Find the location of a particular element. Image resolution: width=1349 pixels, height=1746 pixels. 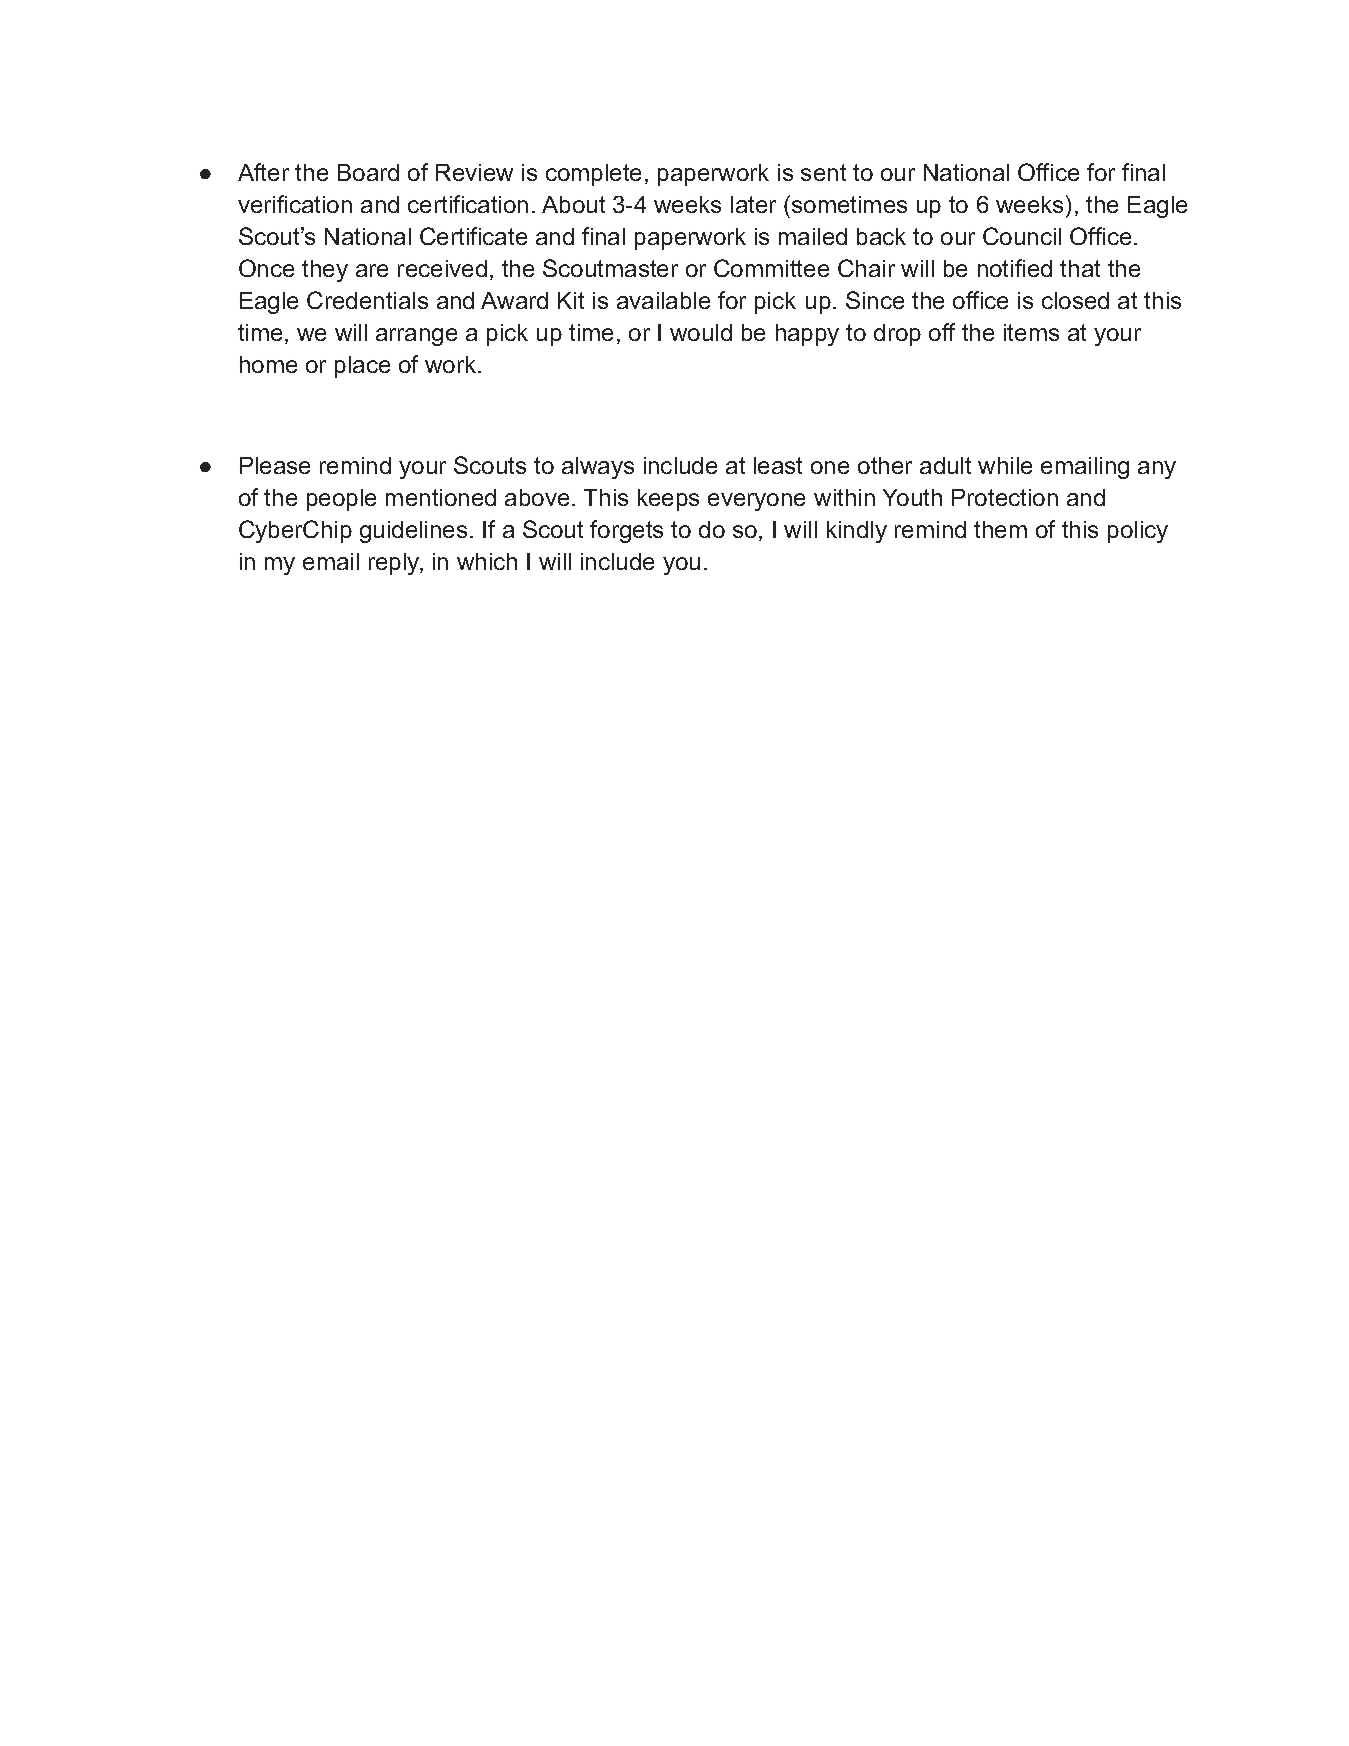

sent is located at coordinates (823, 172).
